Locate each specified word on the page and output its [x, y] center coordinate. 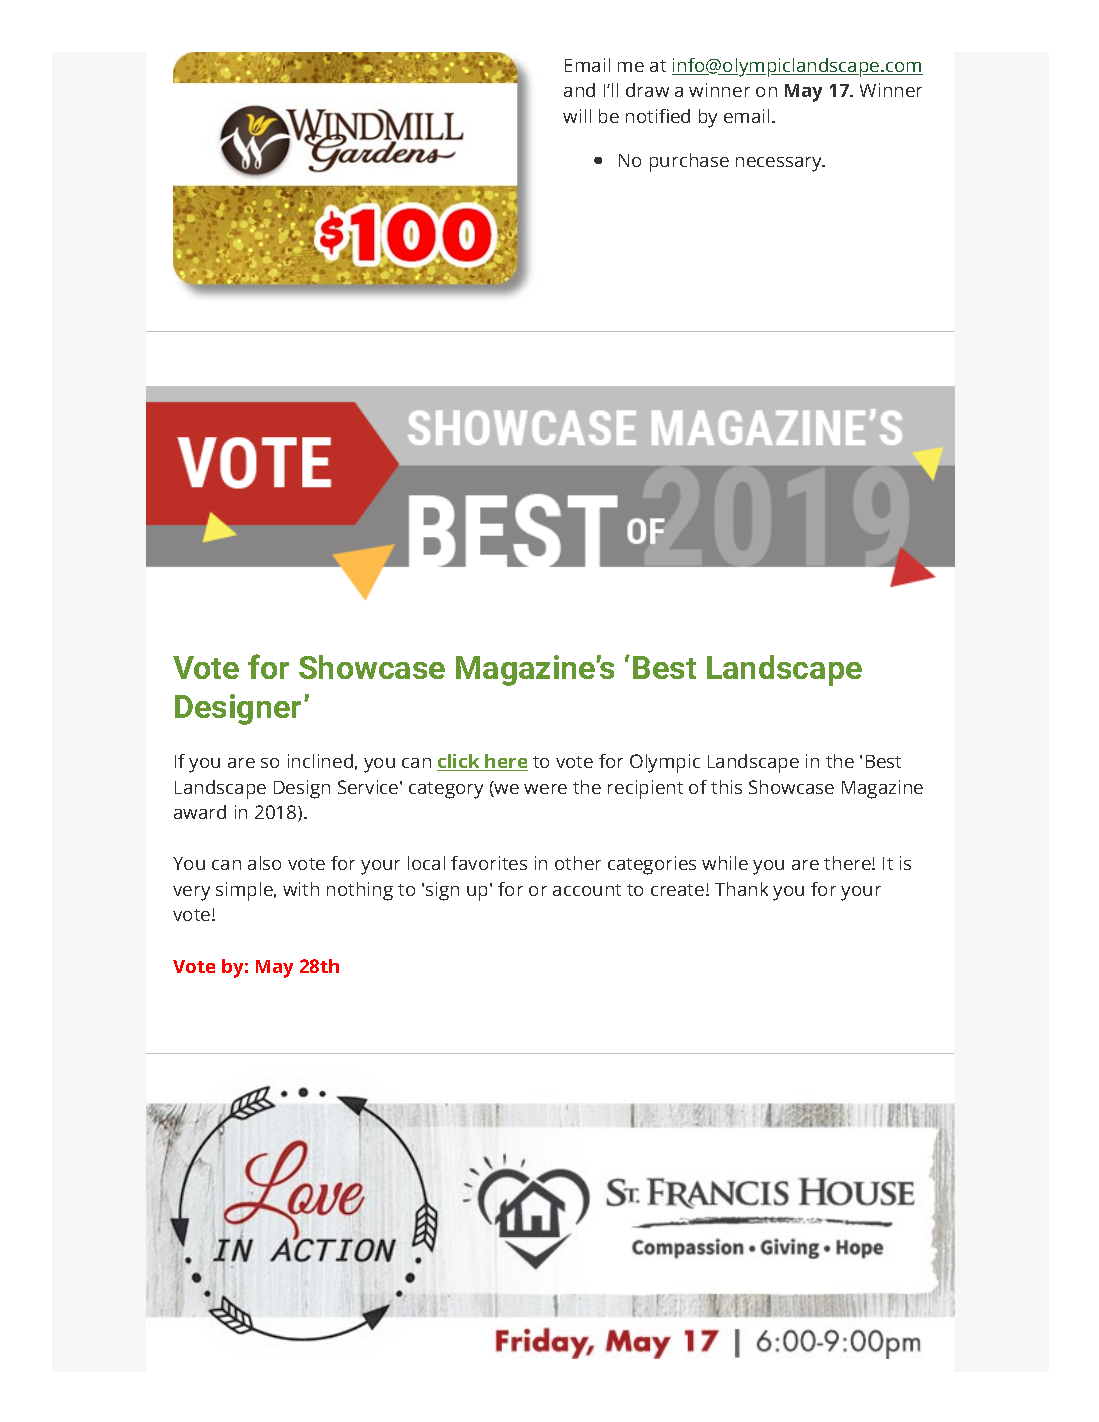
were [545, 789]
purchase [689, 162]
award [200, 812]
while [725, 863]
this [726, 787]
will [577, 116]
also [264, 863]
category [446, 790]
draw [647, 90]
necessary [780, 164]
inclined [320, 761]
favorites [489, 863]
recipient [645, 789]
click [460, 762]
